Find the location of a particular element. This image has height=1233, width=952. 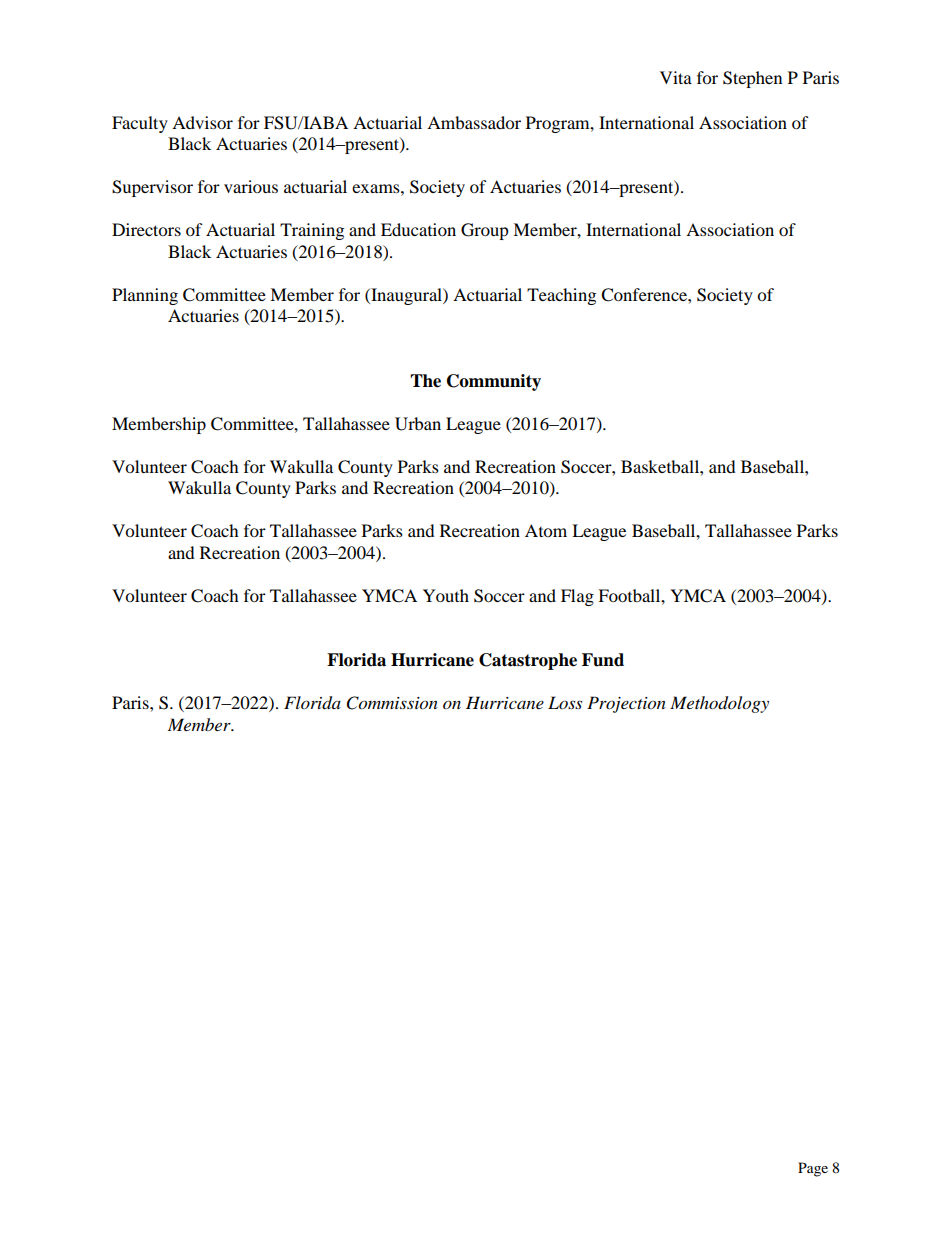

Page is located at coordinates (813, 1169).
